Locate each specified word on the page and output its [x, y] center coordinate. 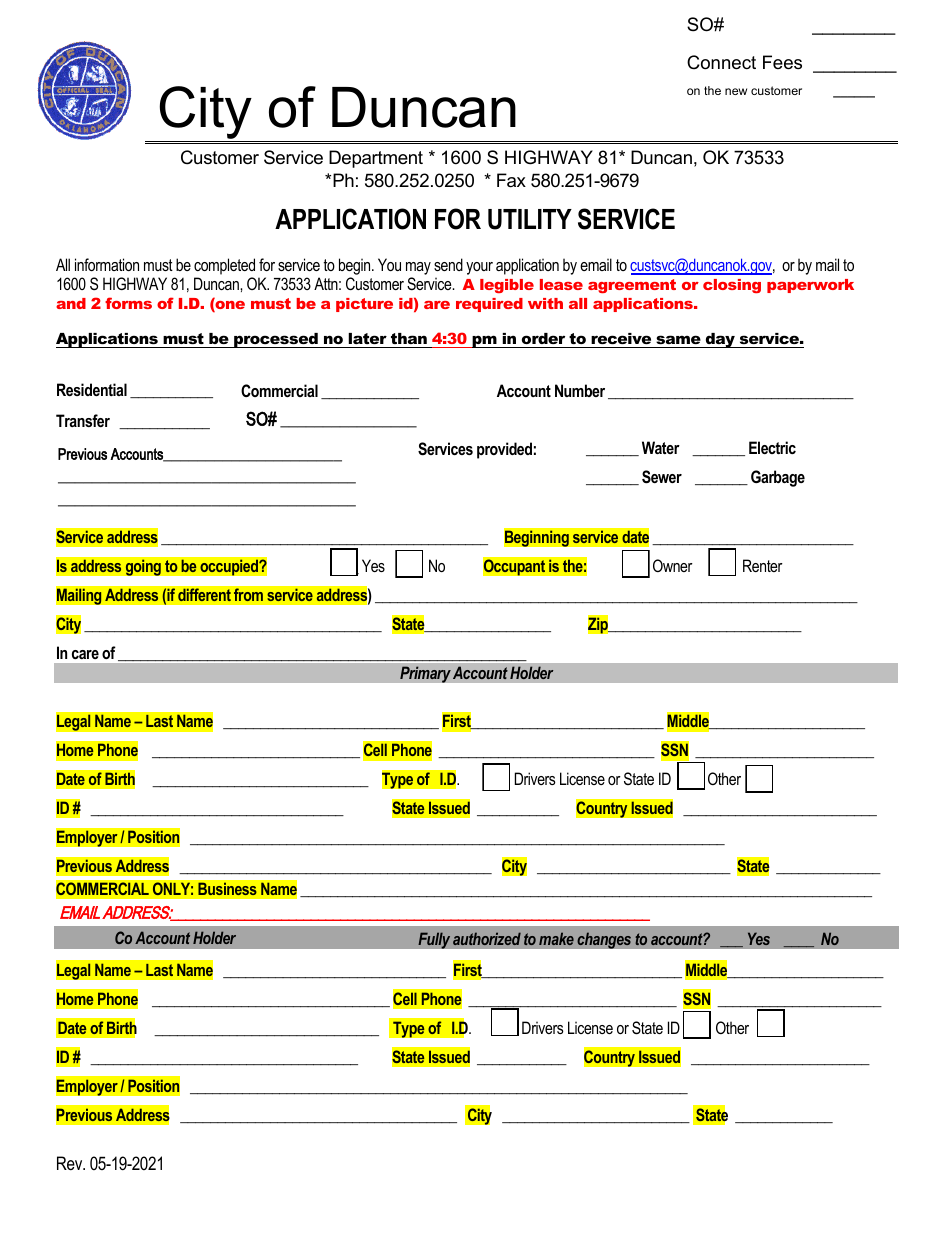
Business [227, 889]
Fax [511, 180]
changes [604, 940]
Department [376, 159]
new [736, 91]
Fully [434, 940]
